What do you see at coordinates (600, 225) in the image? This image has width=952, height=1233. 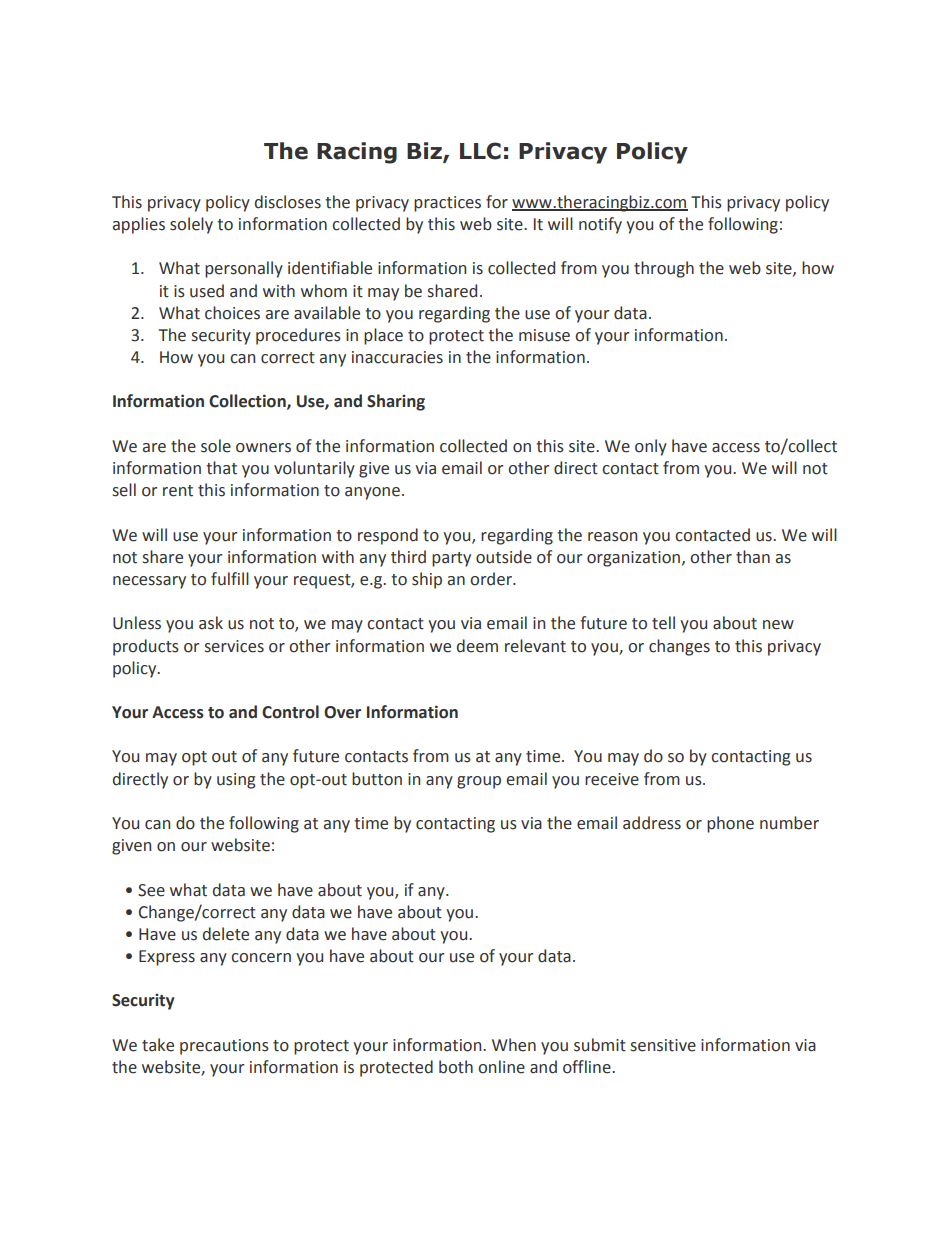 I see `notify` at bounding box center [600, 225].
